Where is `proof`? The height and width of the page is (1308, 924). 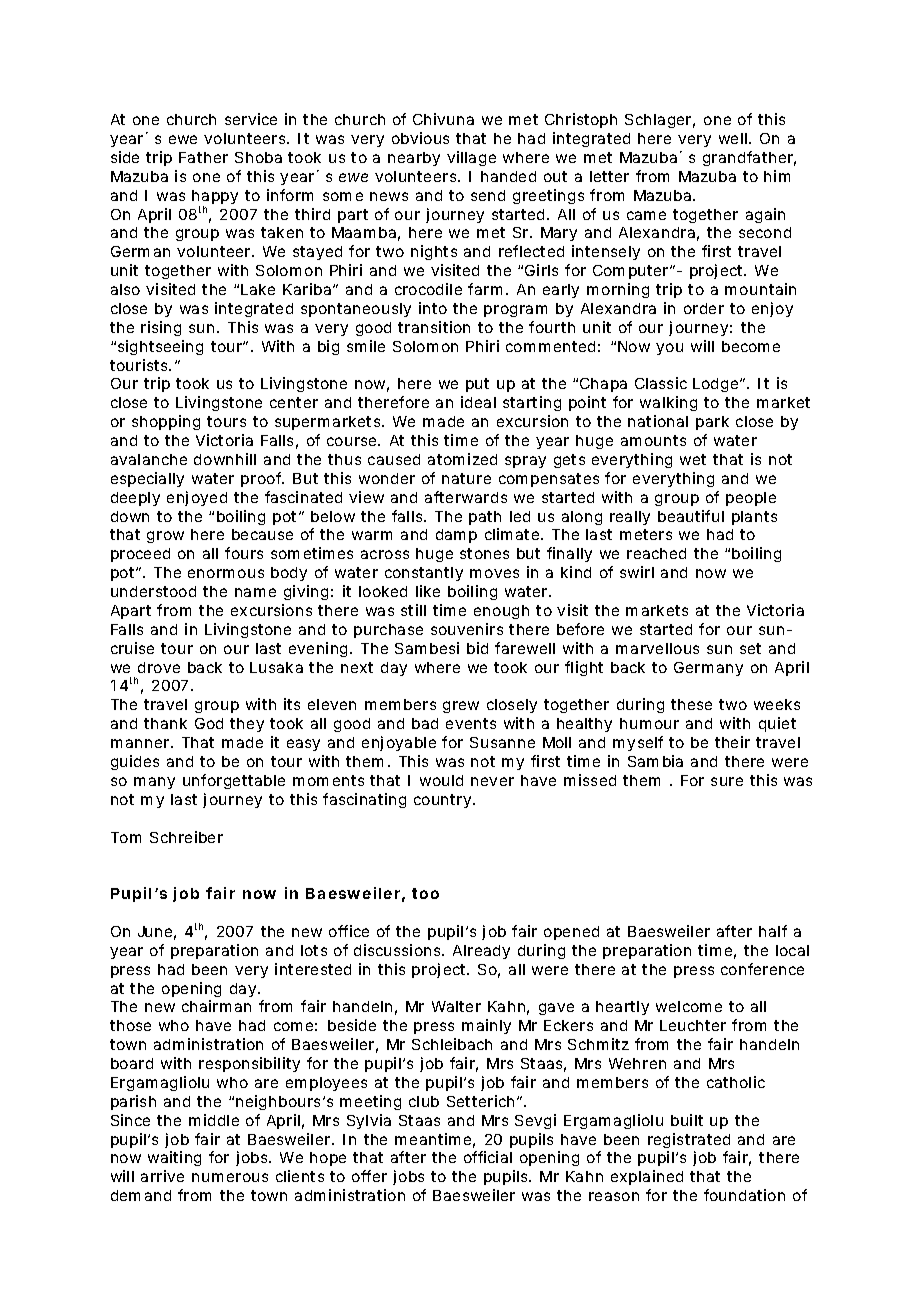
proof is located at coordinates (262, 479).
